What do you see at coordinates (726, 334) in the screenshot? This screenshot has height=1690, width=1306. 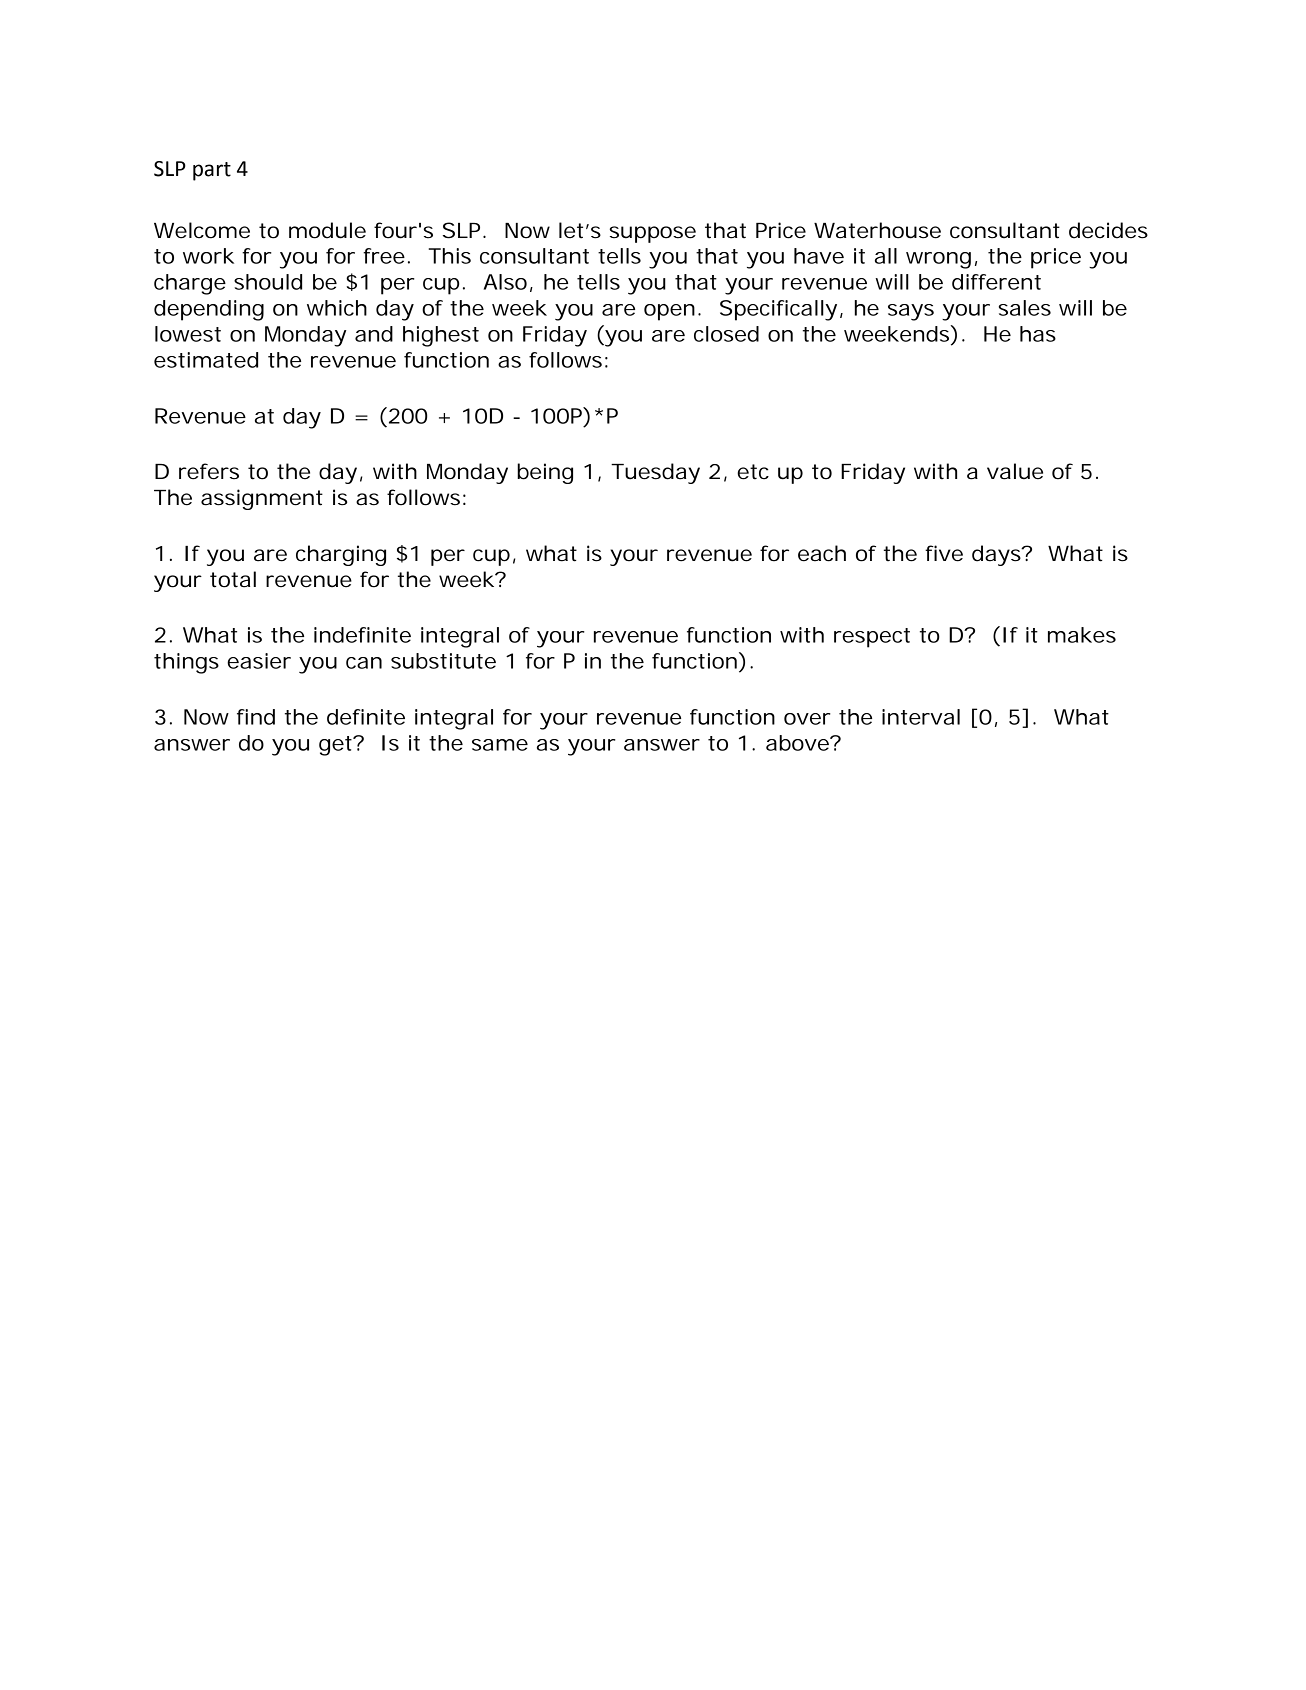 I see `closed` at bounding box center [726, 334].
